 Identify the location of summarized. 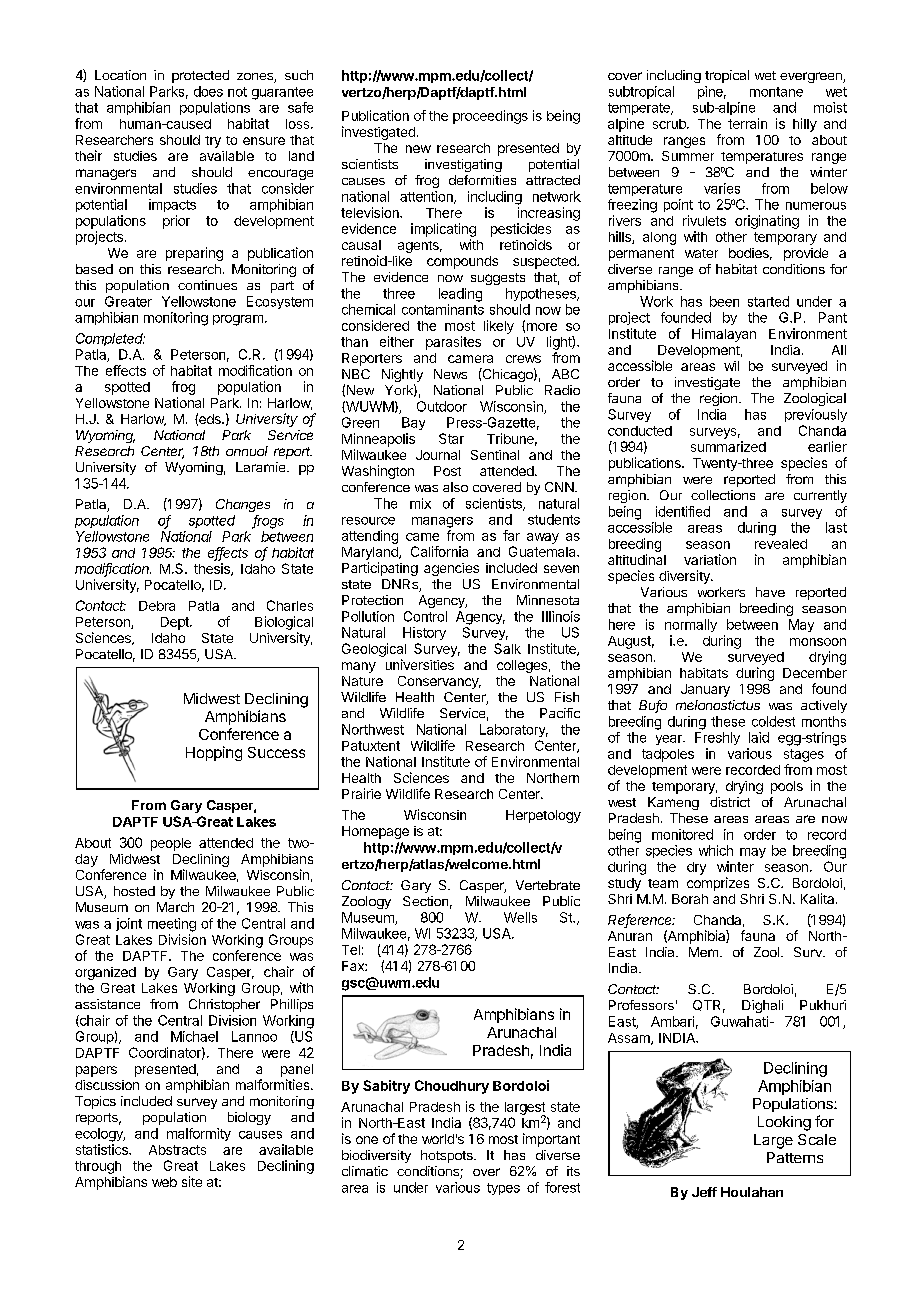
(728, 446).
